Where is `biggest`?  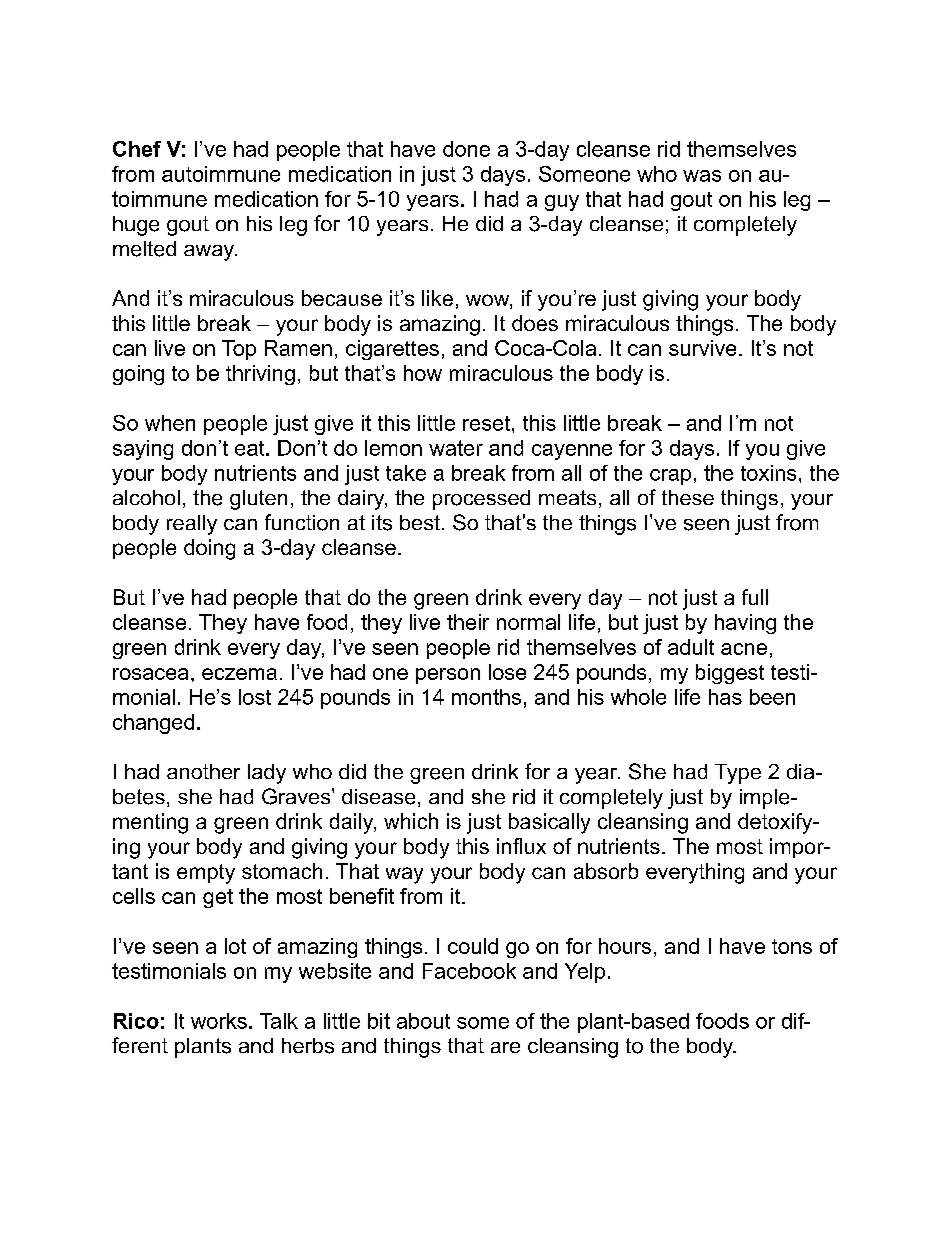
biggest is located at coordinates (730, 674).
